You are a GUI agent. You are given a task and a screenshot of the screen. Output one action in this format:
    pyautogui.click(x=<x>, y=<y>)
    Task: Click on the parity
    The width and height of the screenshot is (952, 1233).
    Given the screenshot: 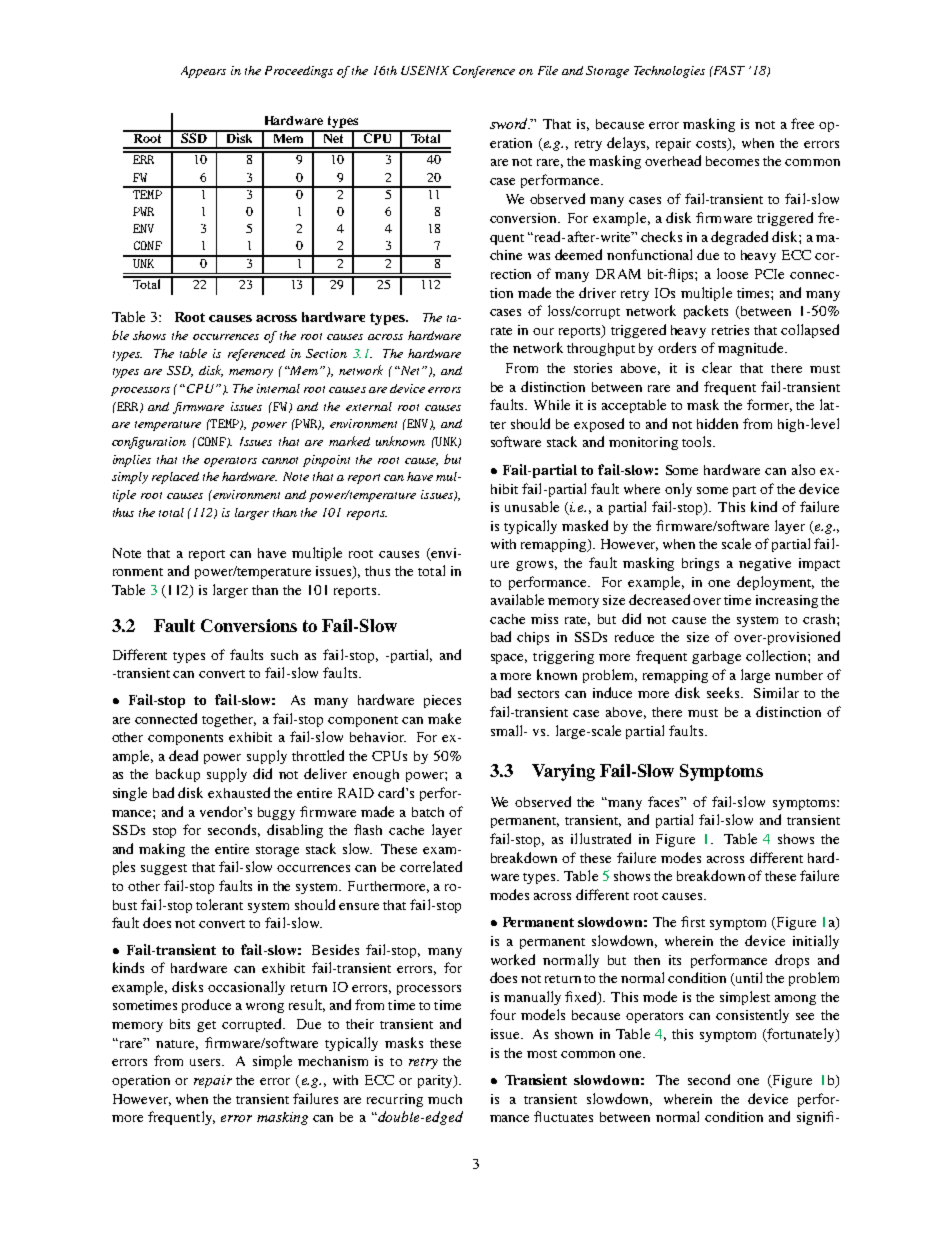 What is the action you would take?
    pyautogui.click(x=436, y=1081)
